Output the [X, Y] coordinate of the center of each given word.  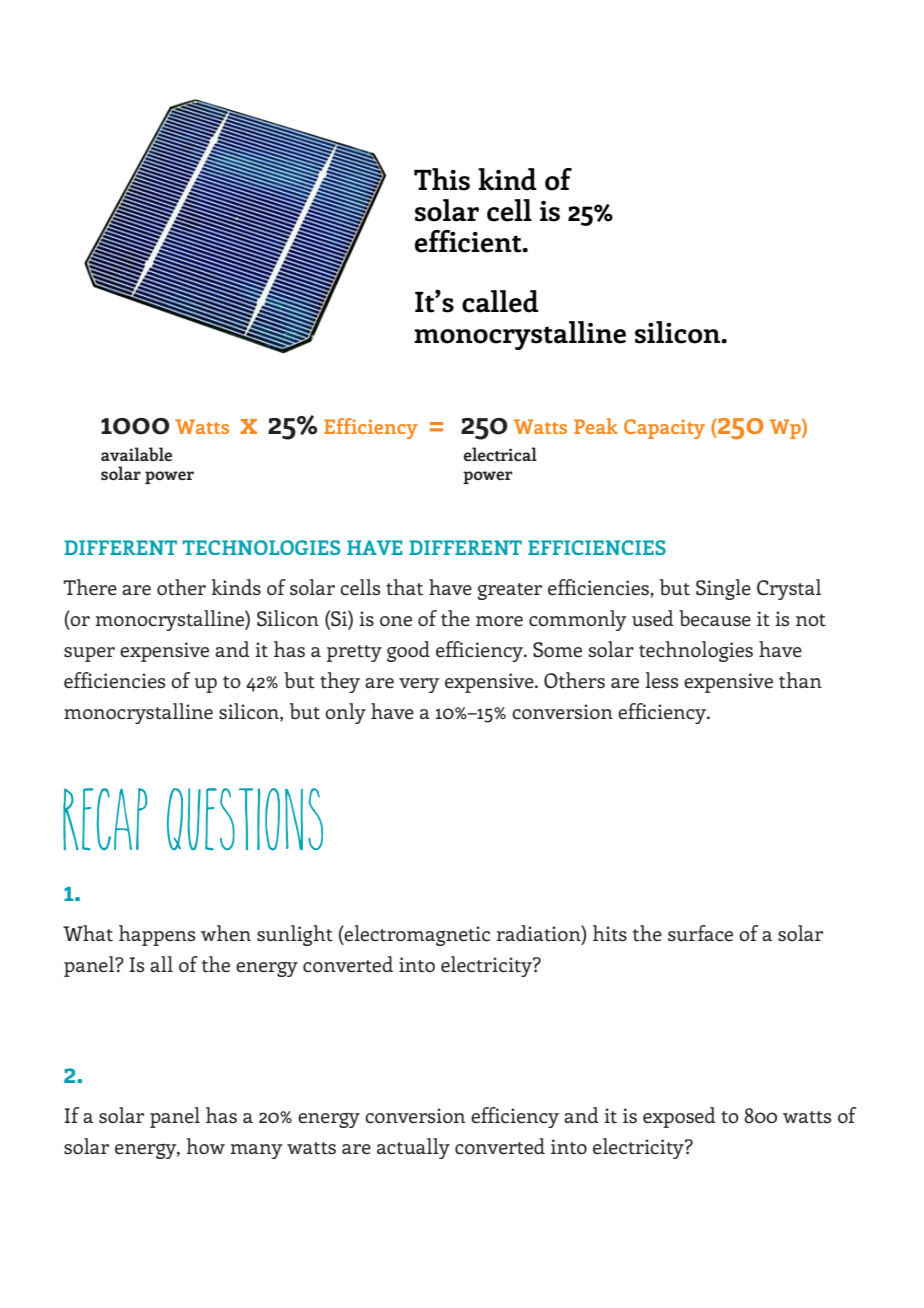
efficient [469, 241]
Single [723, 589]
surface [700, 933]
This [442, 179]
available [136, 454]
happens [157, 935]
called [500, 301]
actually [413, 1148]
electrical [500, 454]
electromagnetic [416, 935]
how [205, 1146]
